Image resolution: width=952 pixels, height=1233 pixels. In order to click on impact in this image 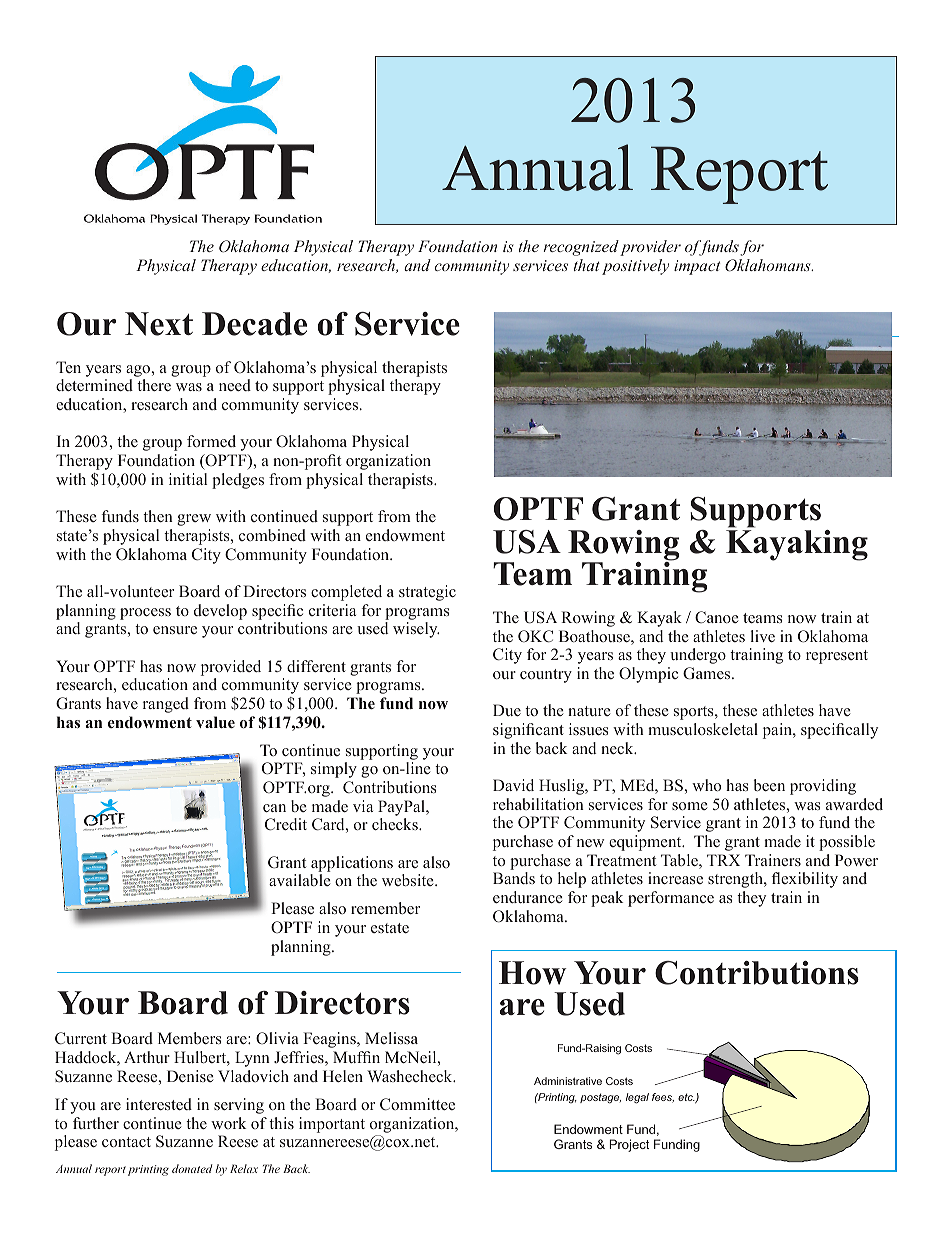, I will do `click(697, 267)`.
